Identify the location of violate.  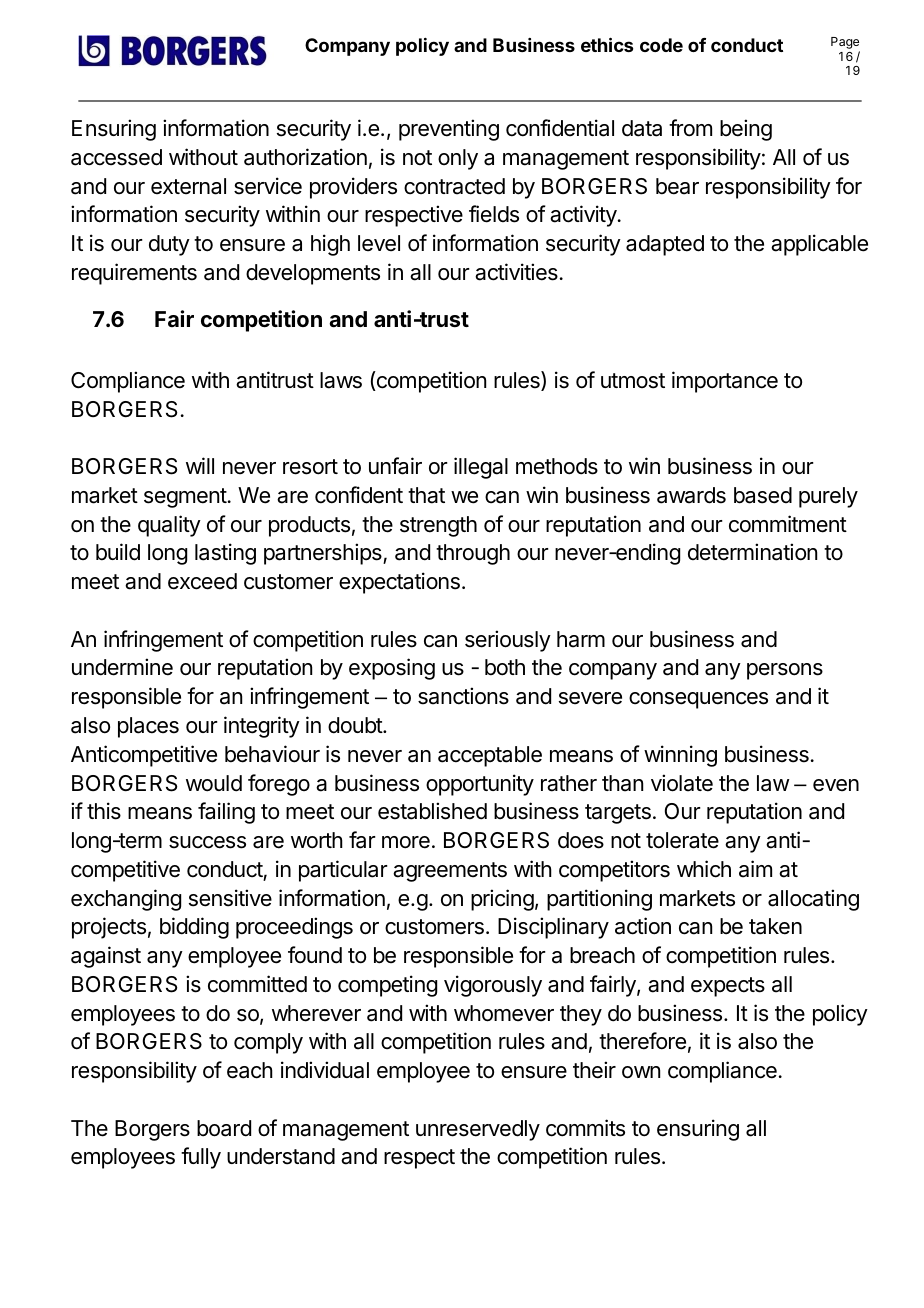
(682, 783).
